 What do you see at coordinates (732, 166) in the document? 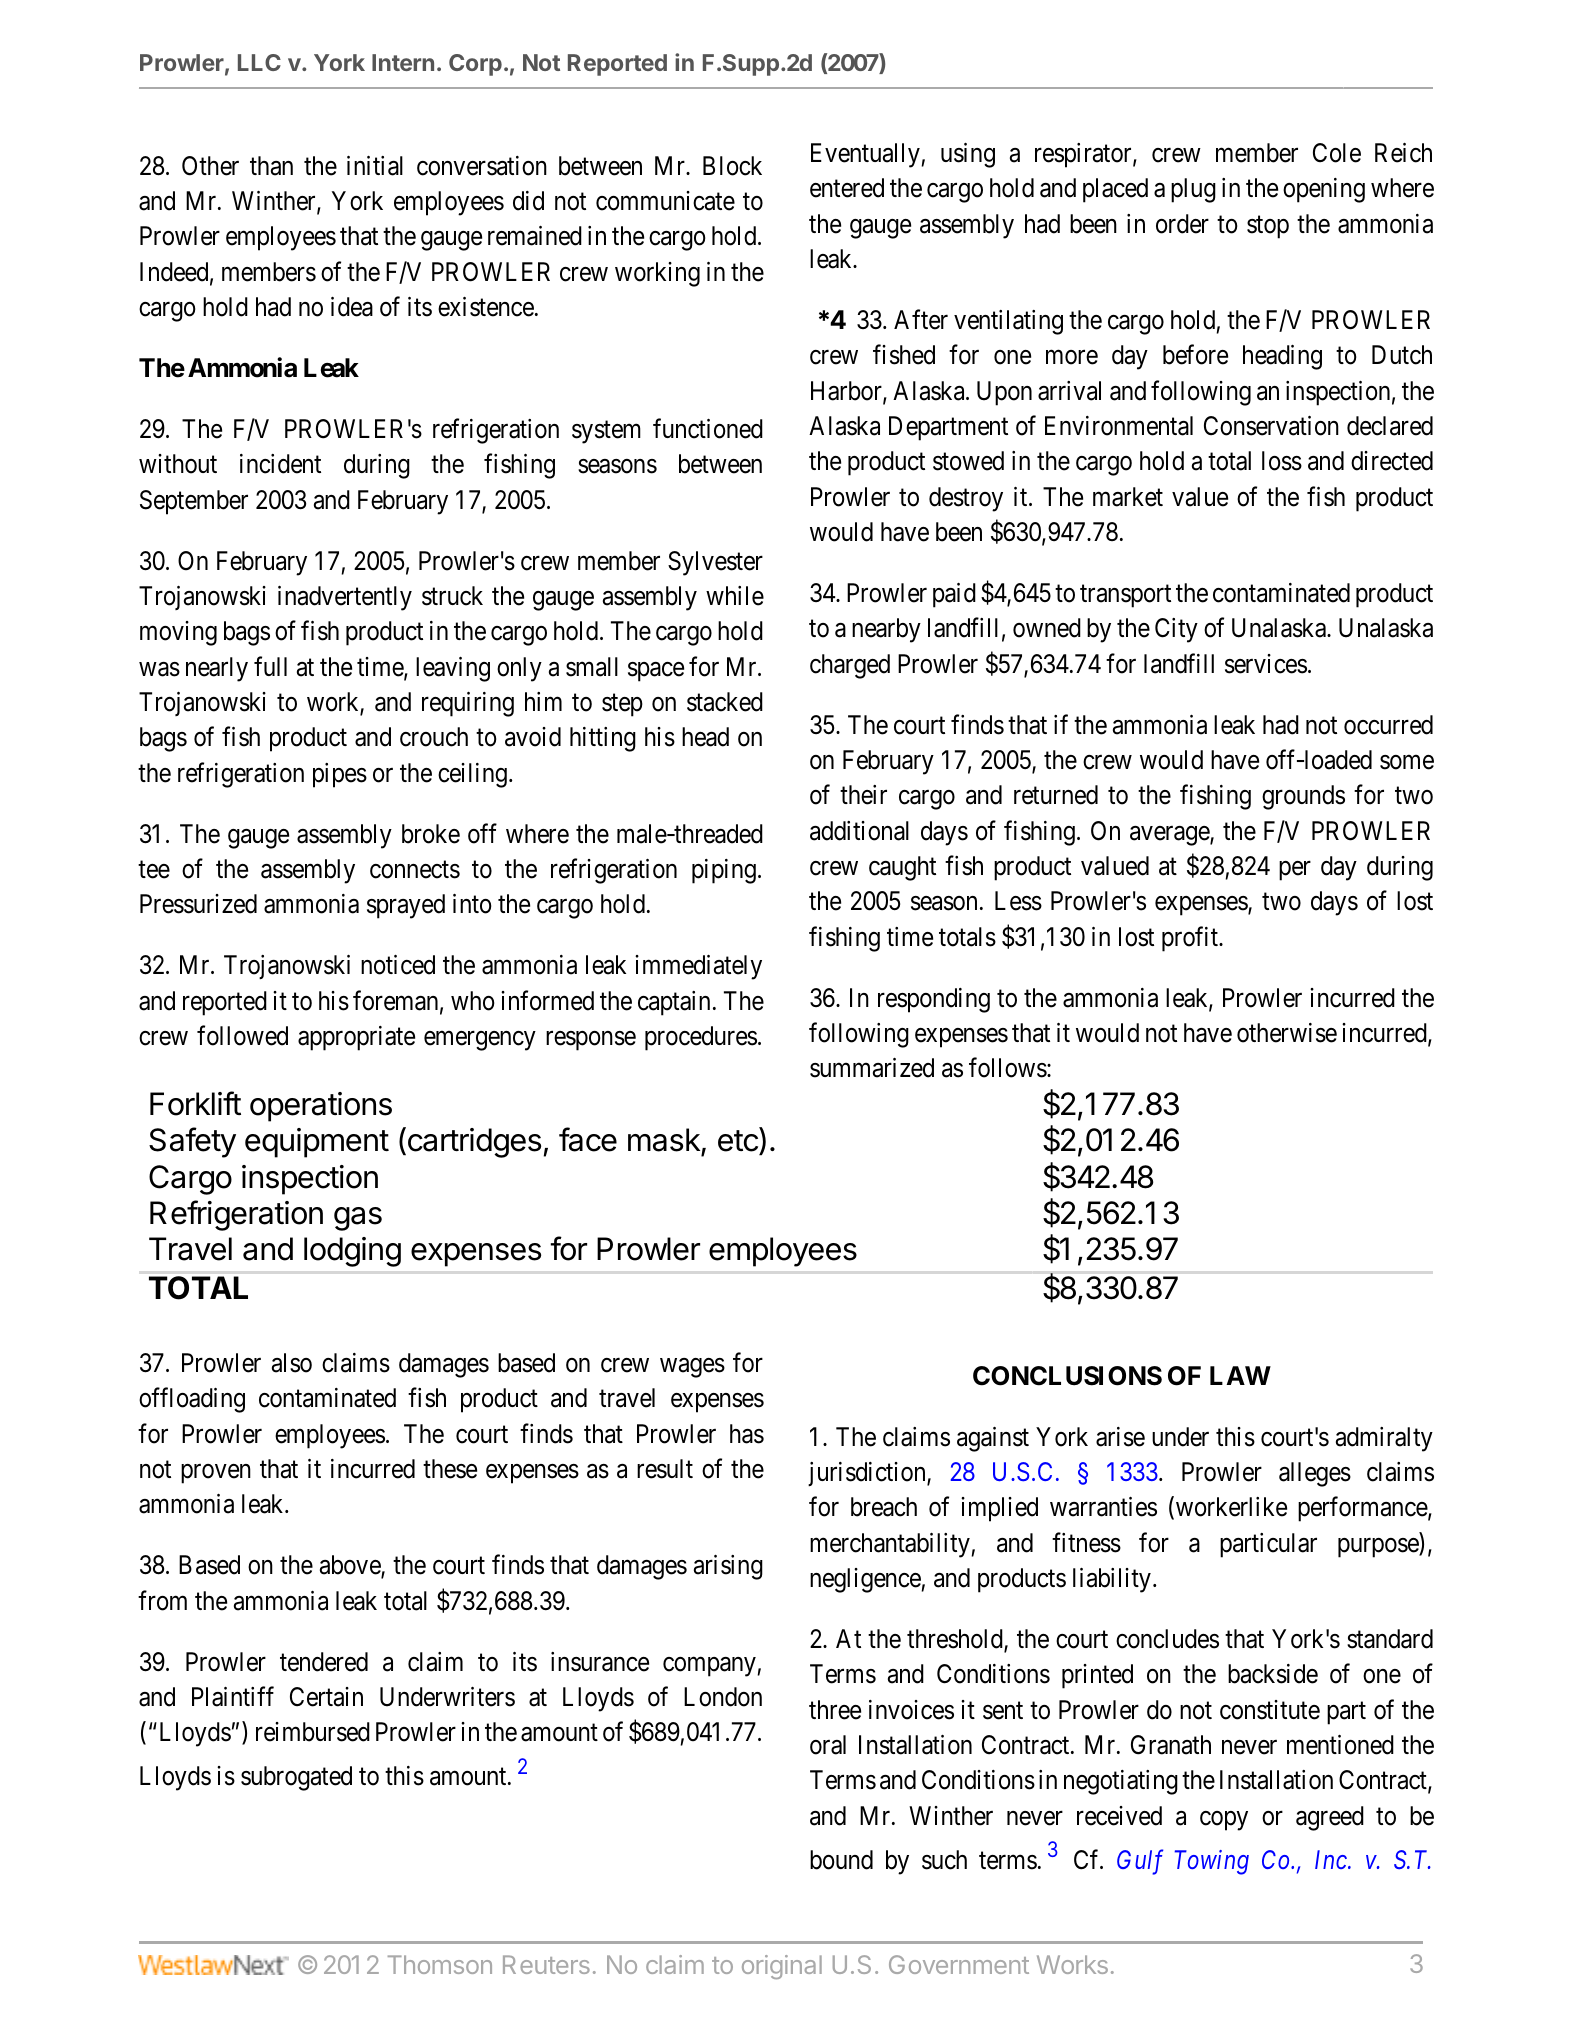
I see `Block` at bounding box center [732, 166].
